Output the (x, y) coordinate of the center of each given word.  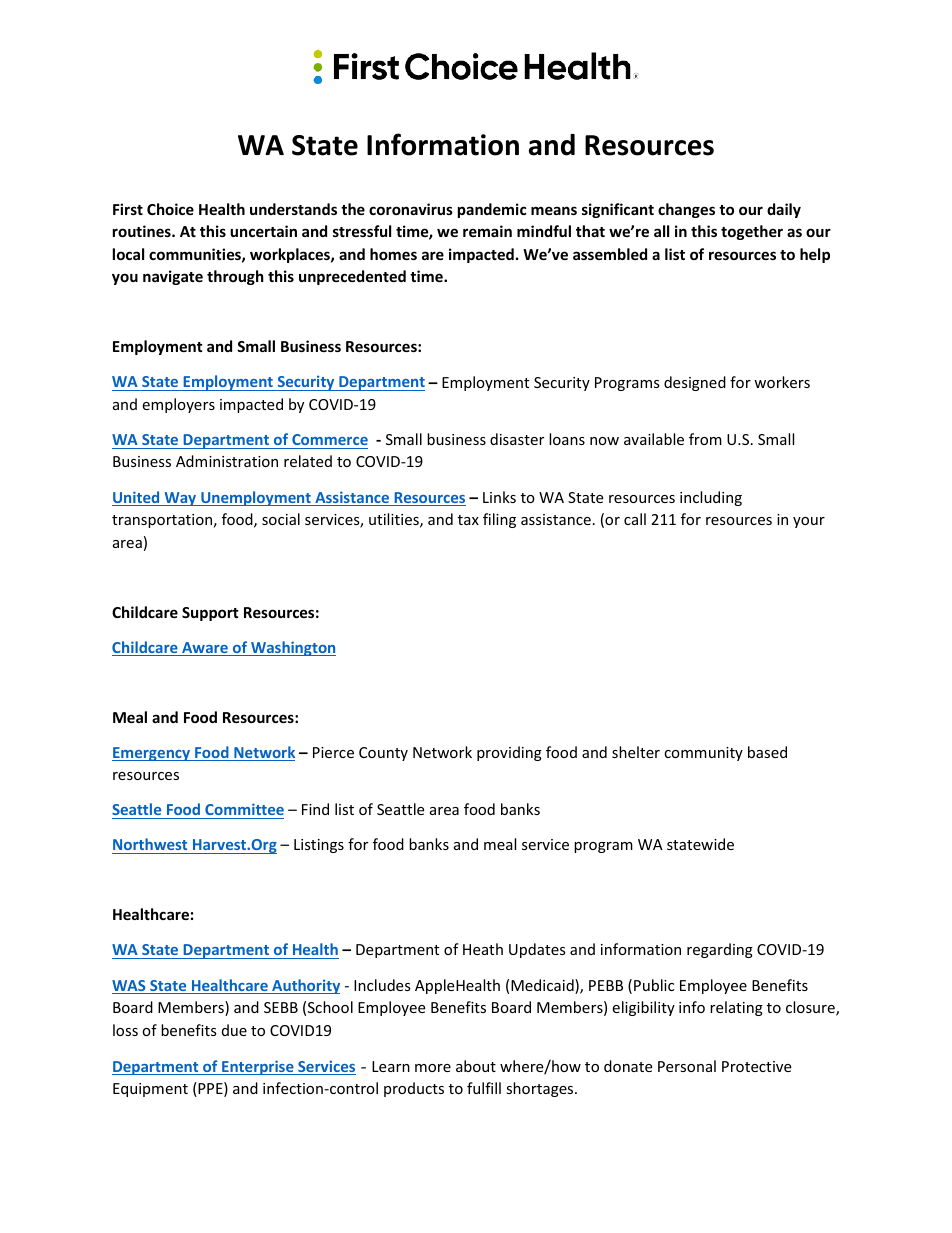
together (752, 232)
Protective (756, 1066)
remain (487, 231)
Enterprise (258, 1067)
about (476, 1066)
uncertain (263, 231)
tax (468, 520)
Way (180, 499)
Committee (244, 809)
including (711, 498)
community (703, 754)
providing (509, 753)
